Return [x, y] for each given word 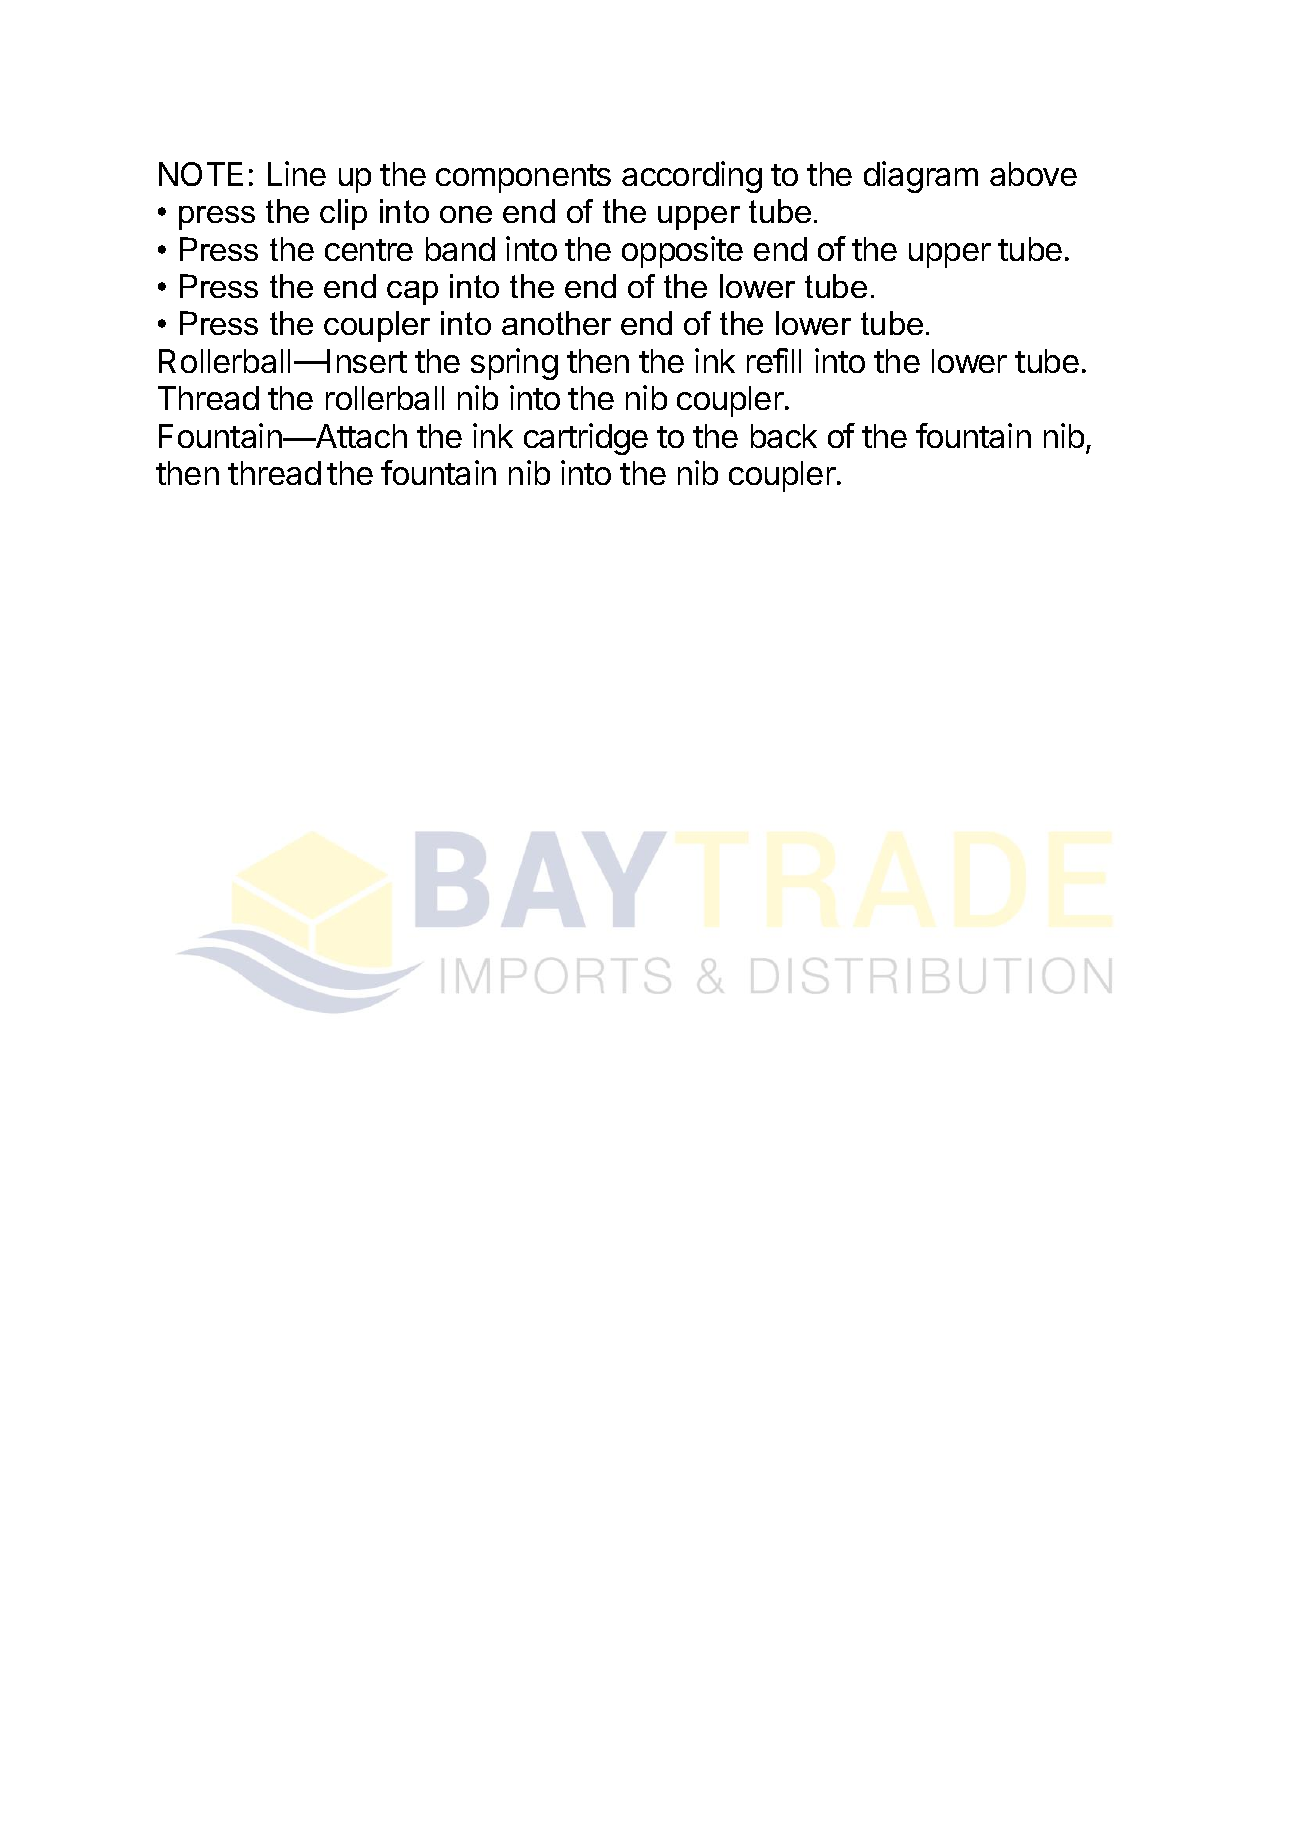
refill [774, 360]
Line [297, 173]
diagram [921, 177]
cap [412, 293]
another [556, 323]
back [784, 436]
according [692, 177]
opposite [682, 252]
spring [514, 364]
